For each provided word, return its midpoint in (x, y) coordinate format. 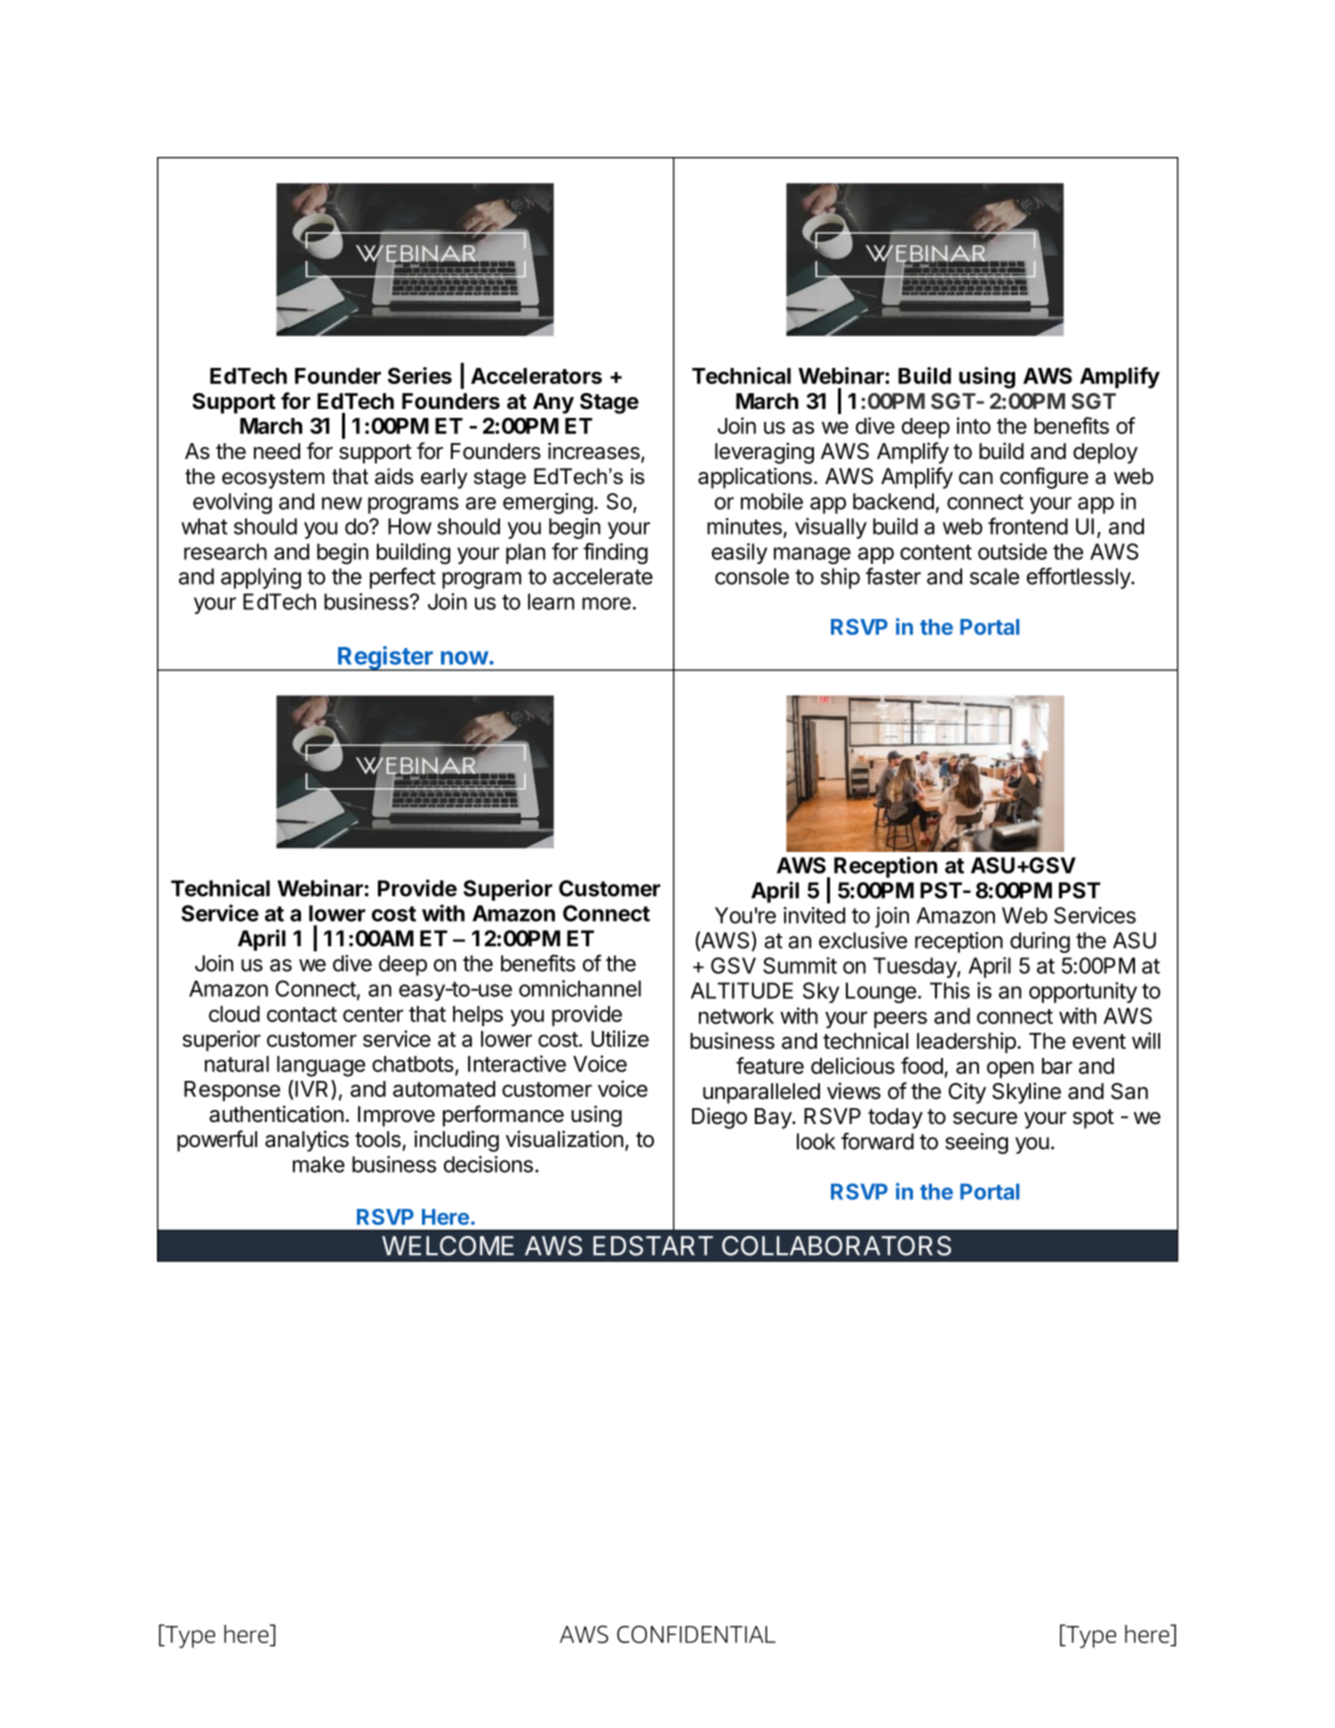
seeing (976, 1143)
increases (595, 452)
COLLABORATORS (836, 1246)
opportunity (1083, 992)
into (974, 425)
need (277, 451)
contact (302, 1014)
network (736, 1016)
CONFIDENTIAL (696, 1634)
